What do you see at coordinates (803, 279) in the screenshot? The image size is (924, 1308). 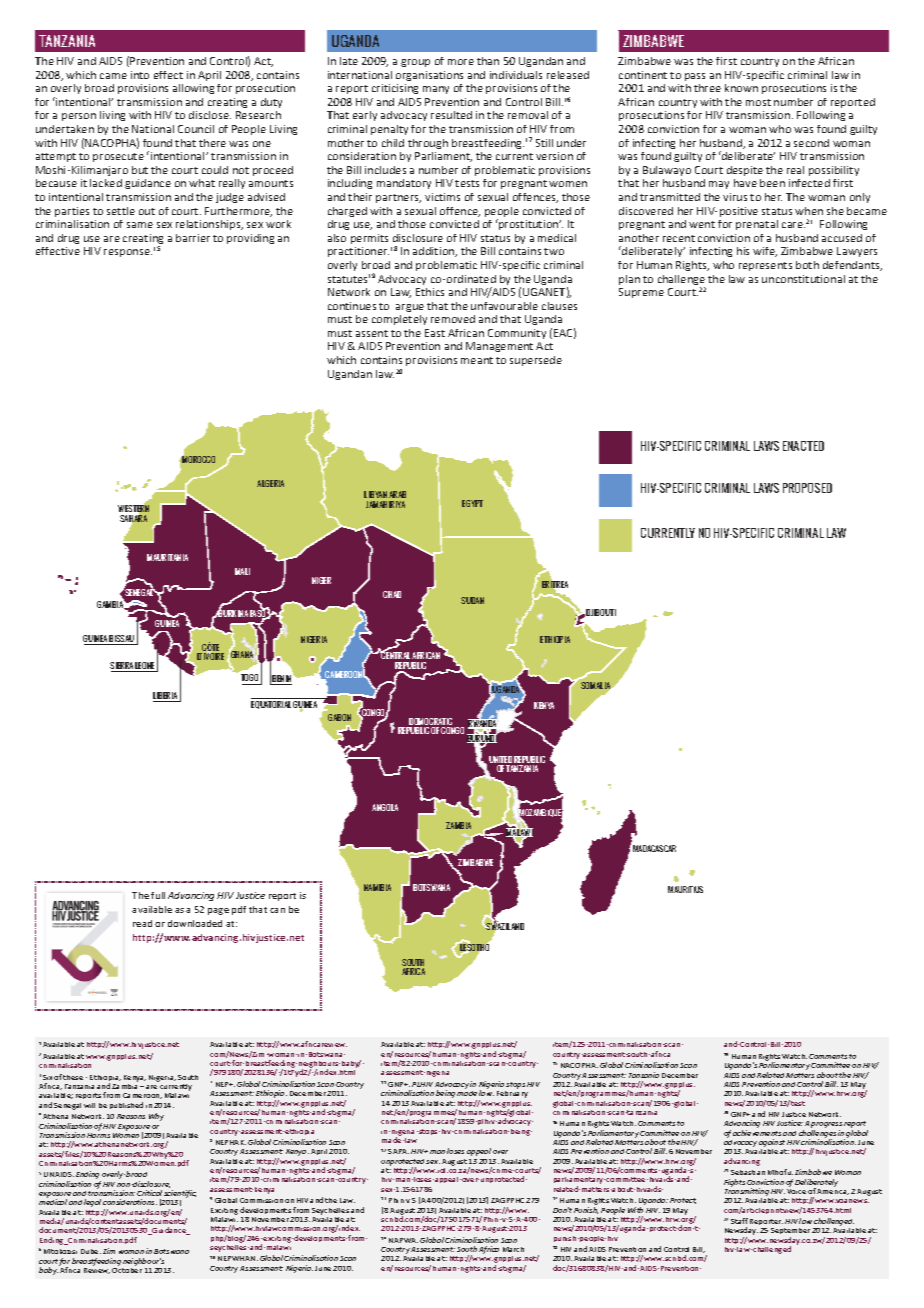 I see `unconstitutional` at bounding box center [803, 279].
